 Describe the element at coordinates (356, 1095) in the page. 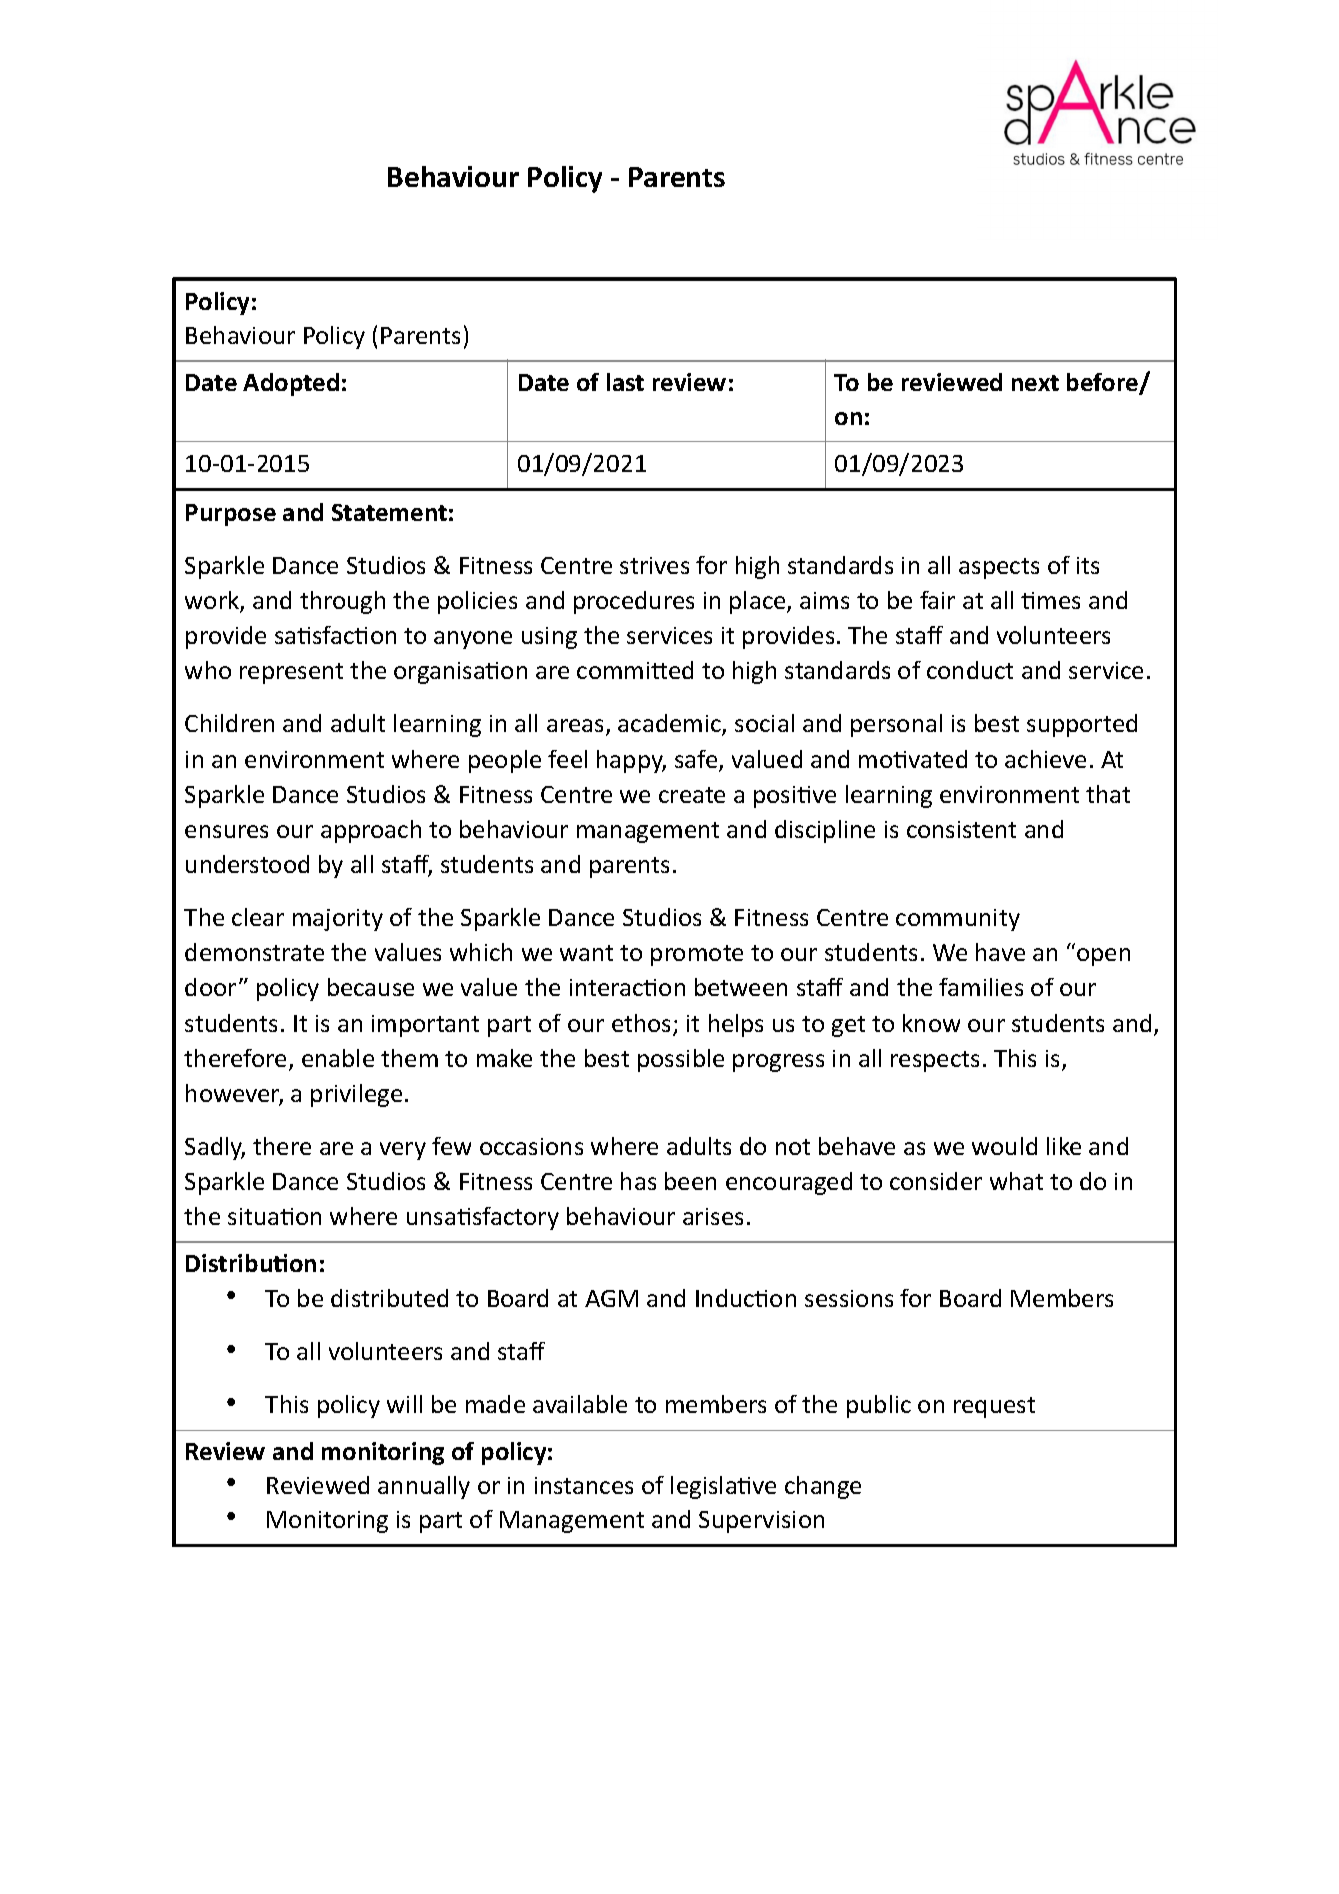

I see `privilege` at that location.
